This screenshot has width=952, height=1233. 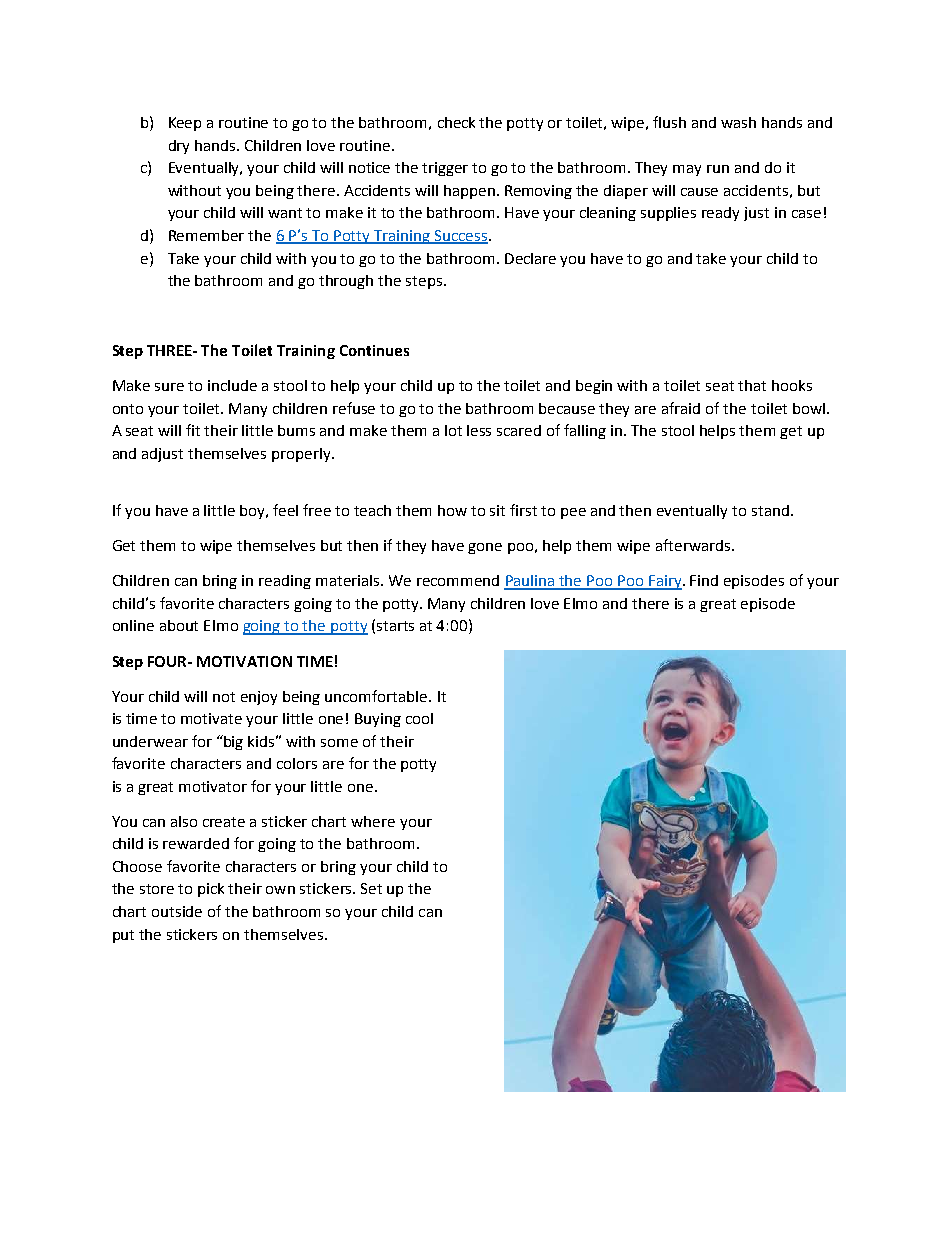 I want to click on outside, so click(x=177, y=911).
